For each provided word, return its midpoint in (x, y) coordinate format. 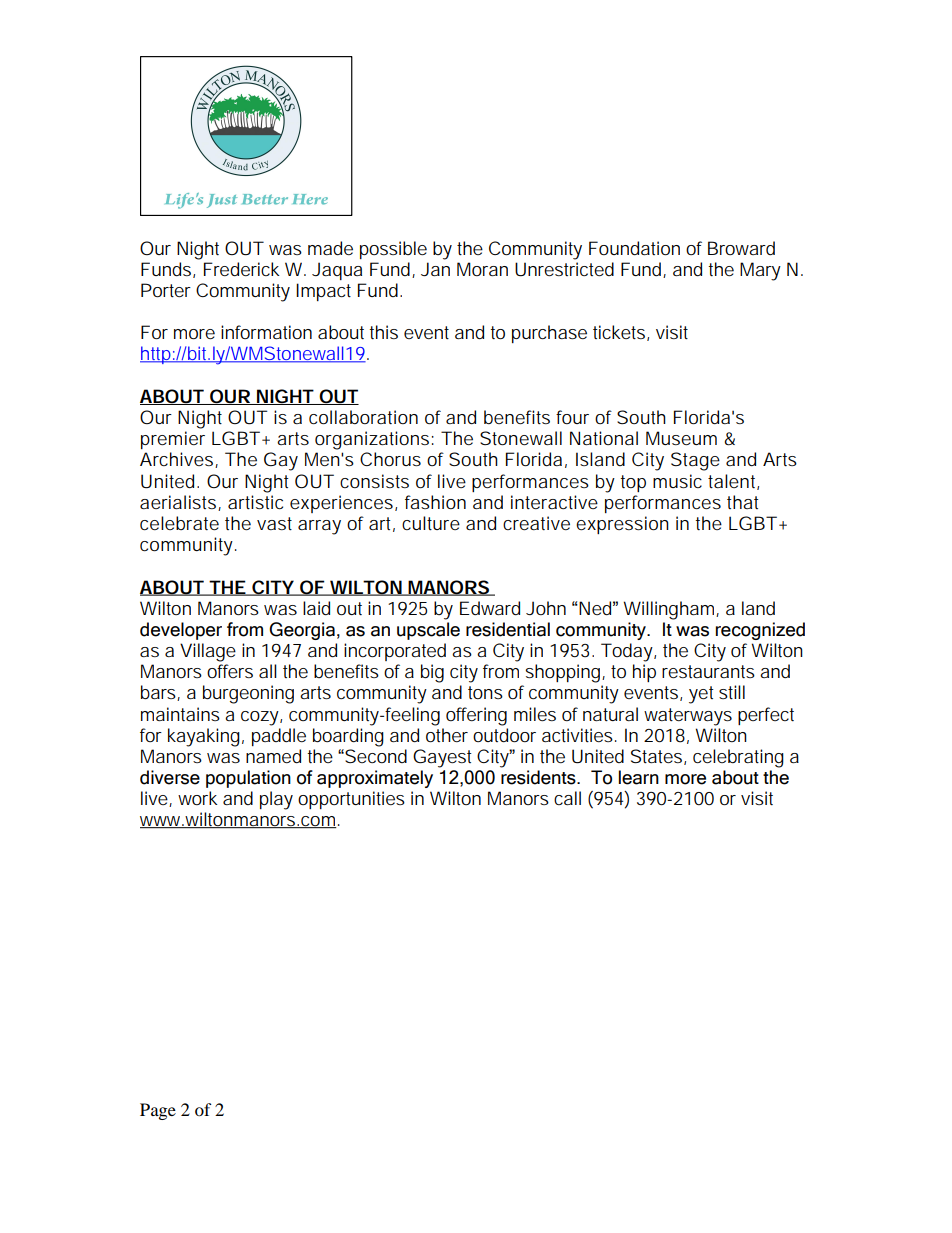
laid (316, 608)
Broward (741, 248)
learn (639, 777)
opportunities (351, 800)
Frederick (242, 269)
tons (485, 692)
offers (230, 671)
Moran (482, 269)
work (198, 798)
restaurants (708, 671)
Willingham (670, 610)
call (567, 798)
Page (158, 1111)
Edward (490, 608)
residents (539, 777)
